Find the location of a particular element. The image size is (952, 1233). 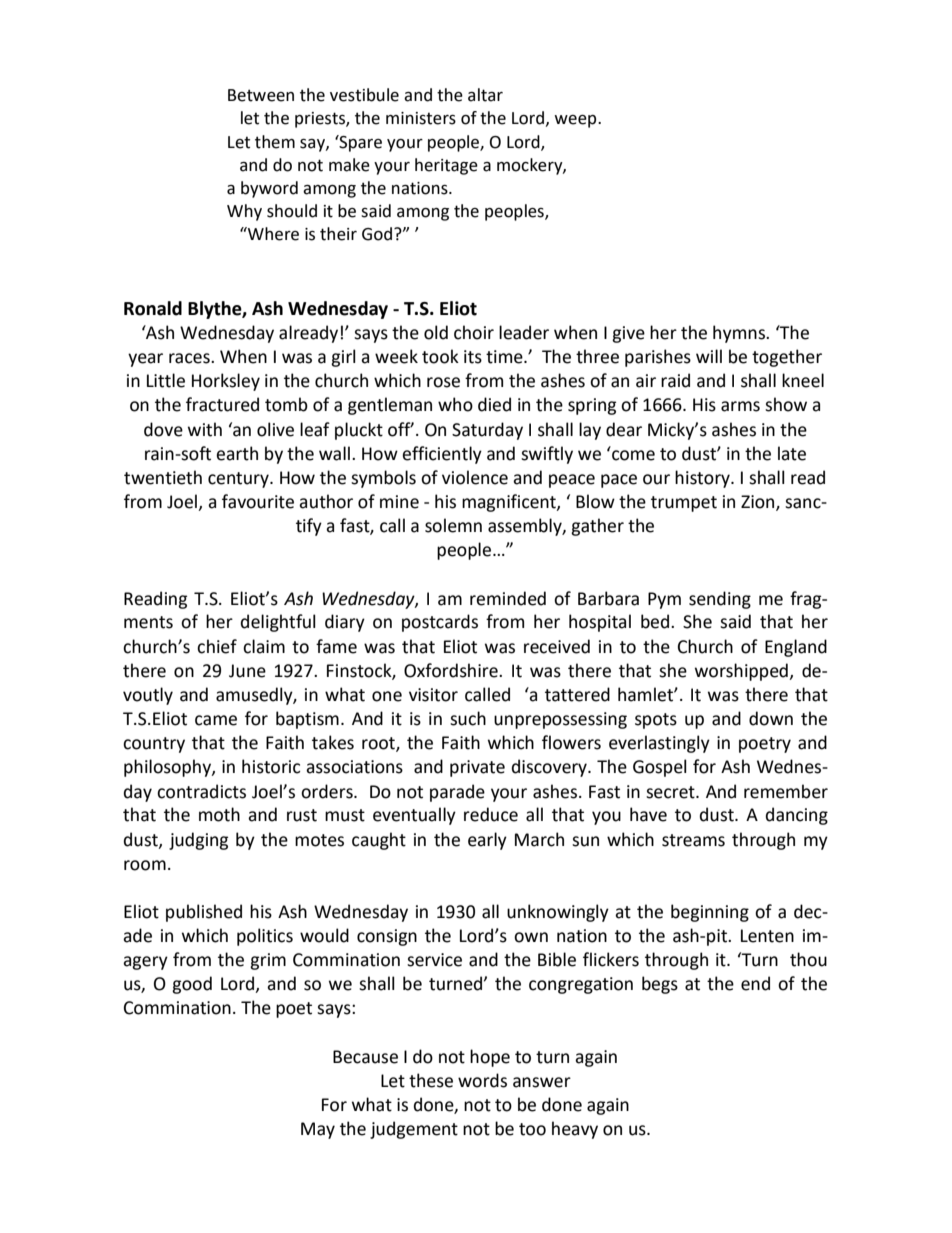

Saturday is located at coordinates (487, 431).
